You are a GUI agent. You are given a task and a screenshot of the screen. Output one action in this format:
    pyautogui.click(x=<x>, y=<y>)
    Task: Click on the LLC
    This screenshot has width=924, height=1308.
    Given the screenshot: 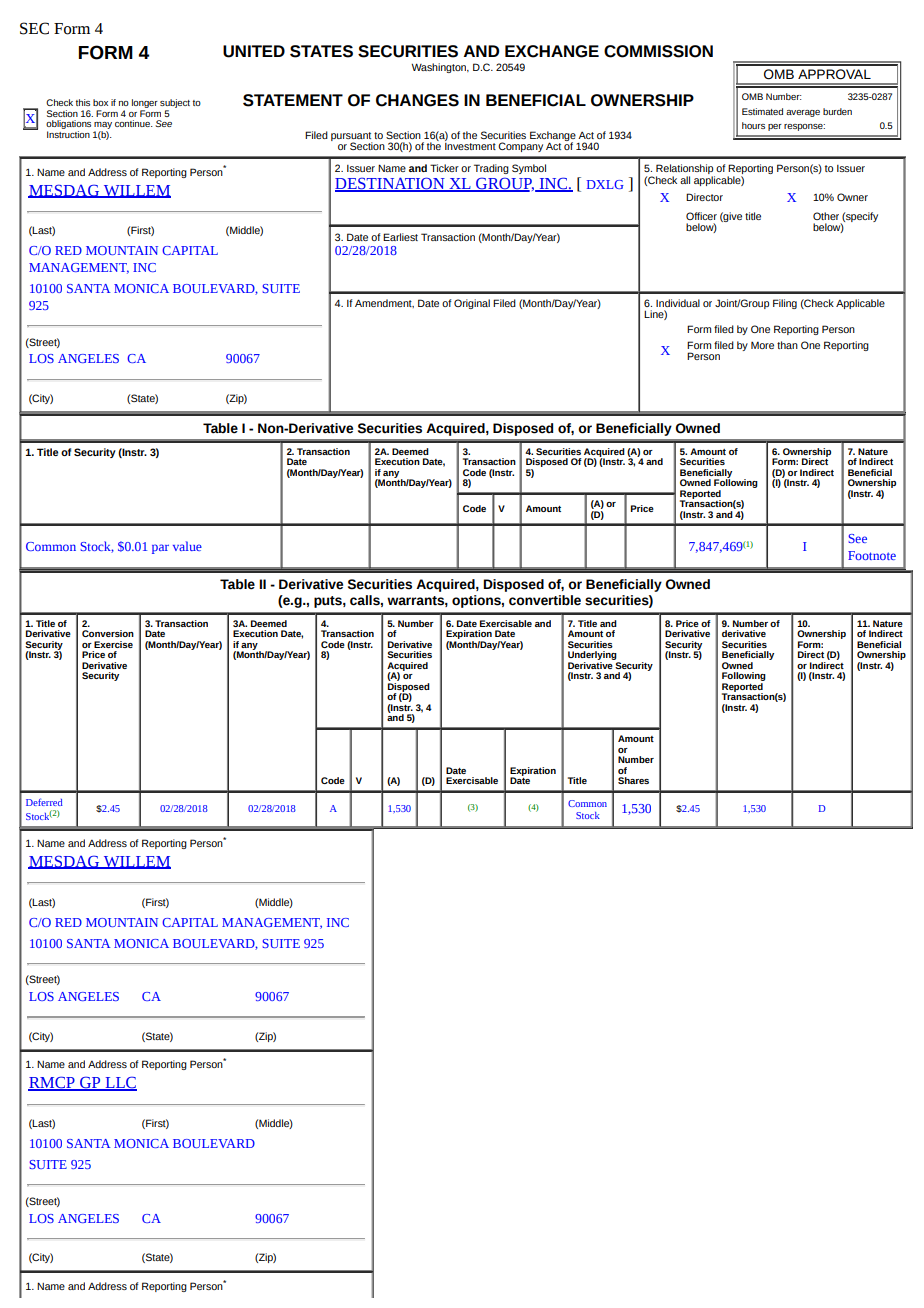 What is the action you would take?
    pyautogui.click(x=120, y=1083)
